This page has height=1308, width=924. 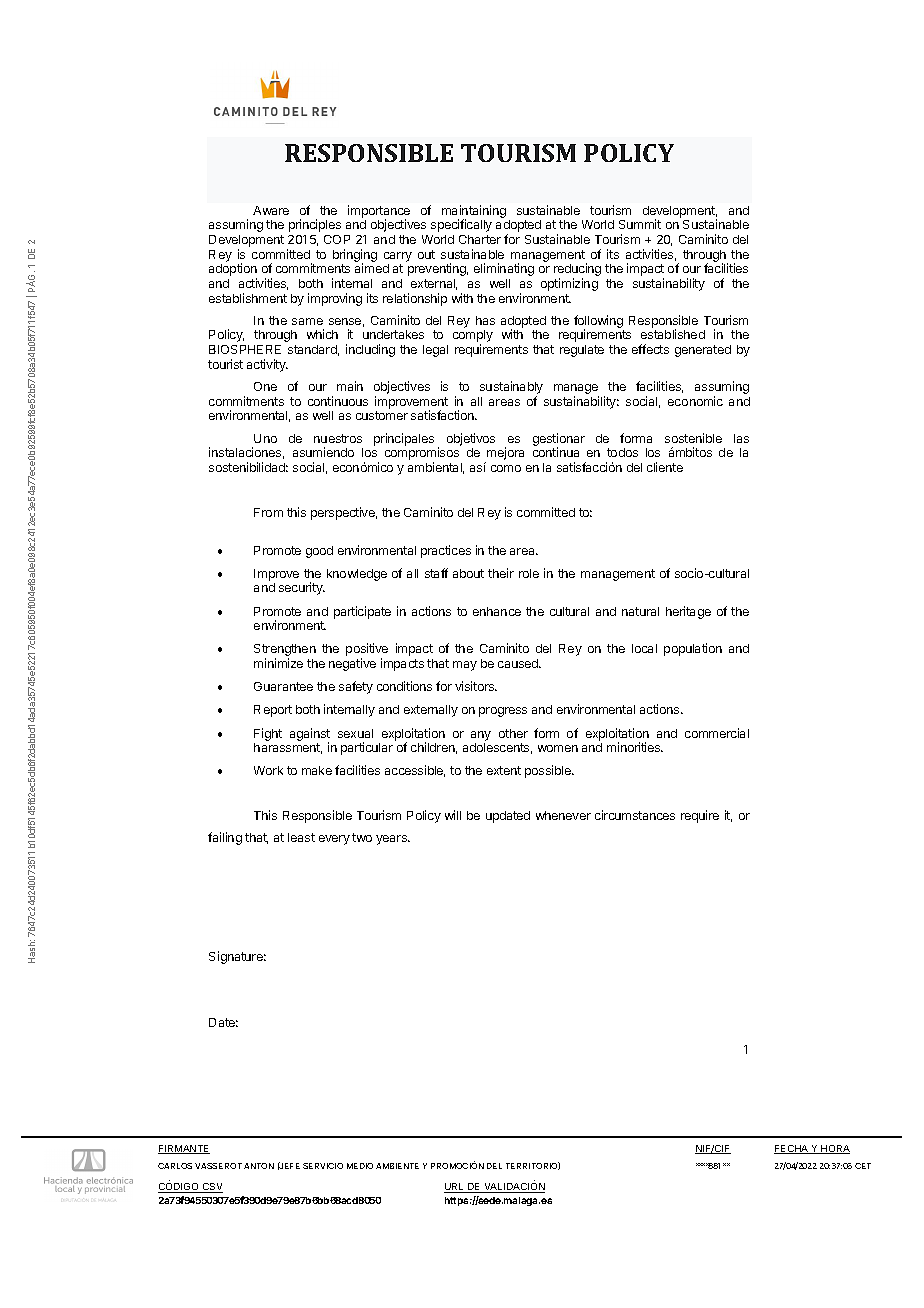 What do you see at coordinates (717, 733) in the page?
I see `commercial` at bounding box center [717, 733].
